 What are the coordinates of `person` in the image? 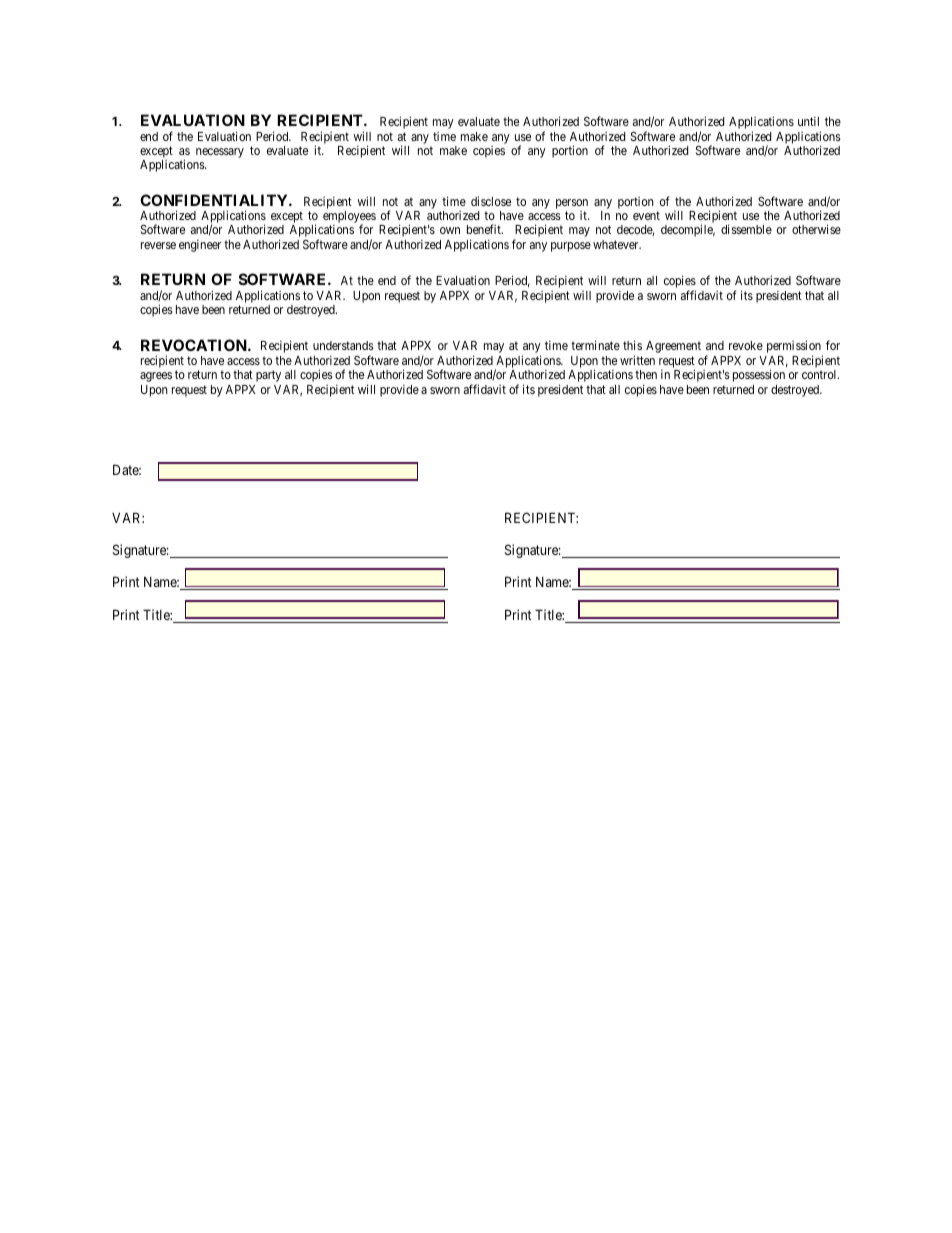 It's located at (572, 204).
